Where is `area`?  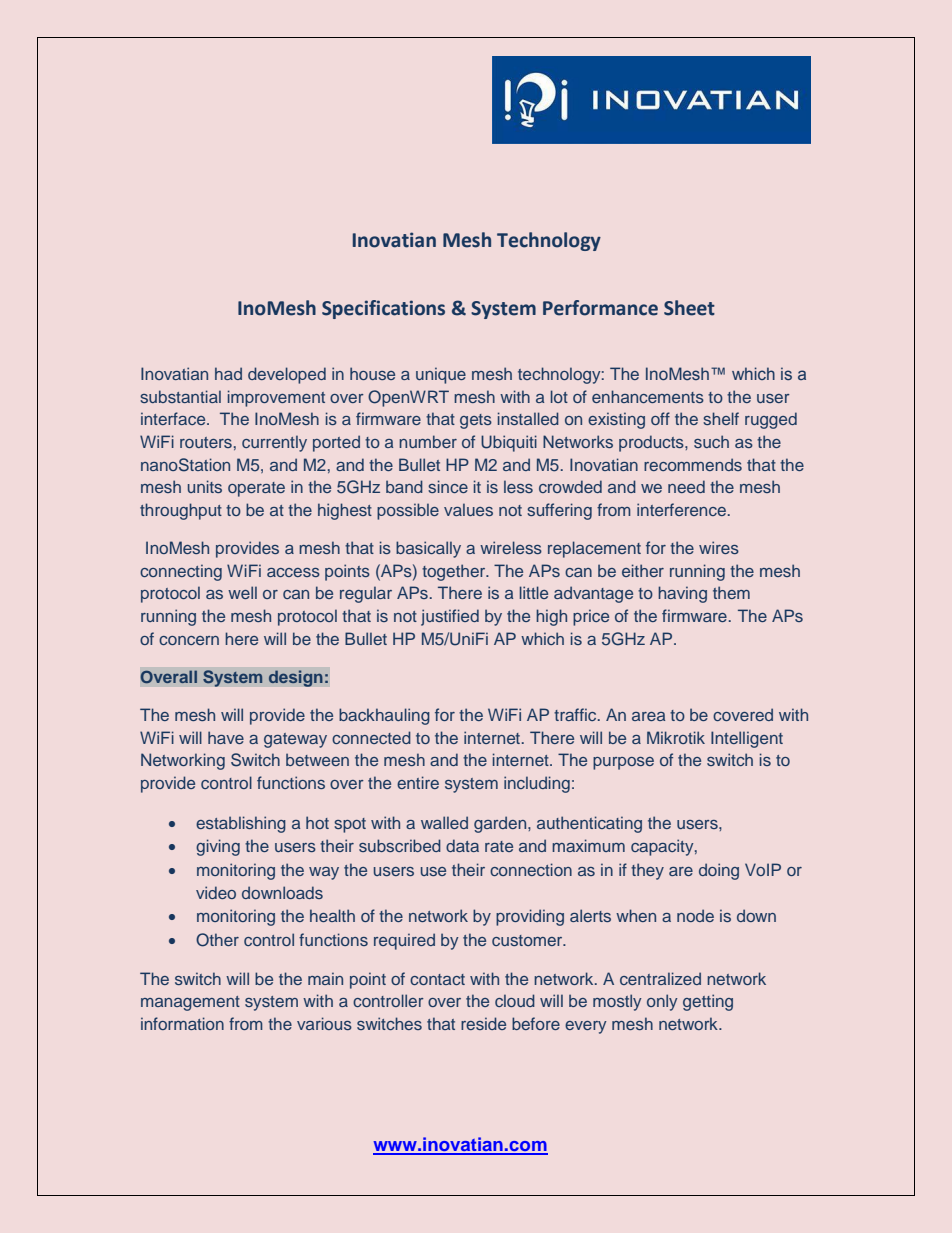
area is located at coordinates (648, 716).
